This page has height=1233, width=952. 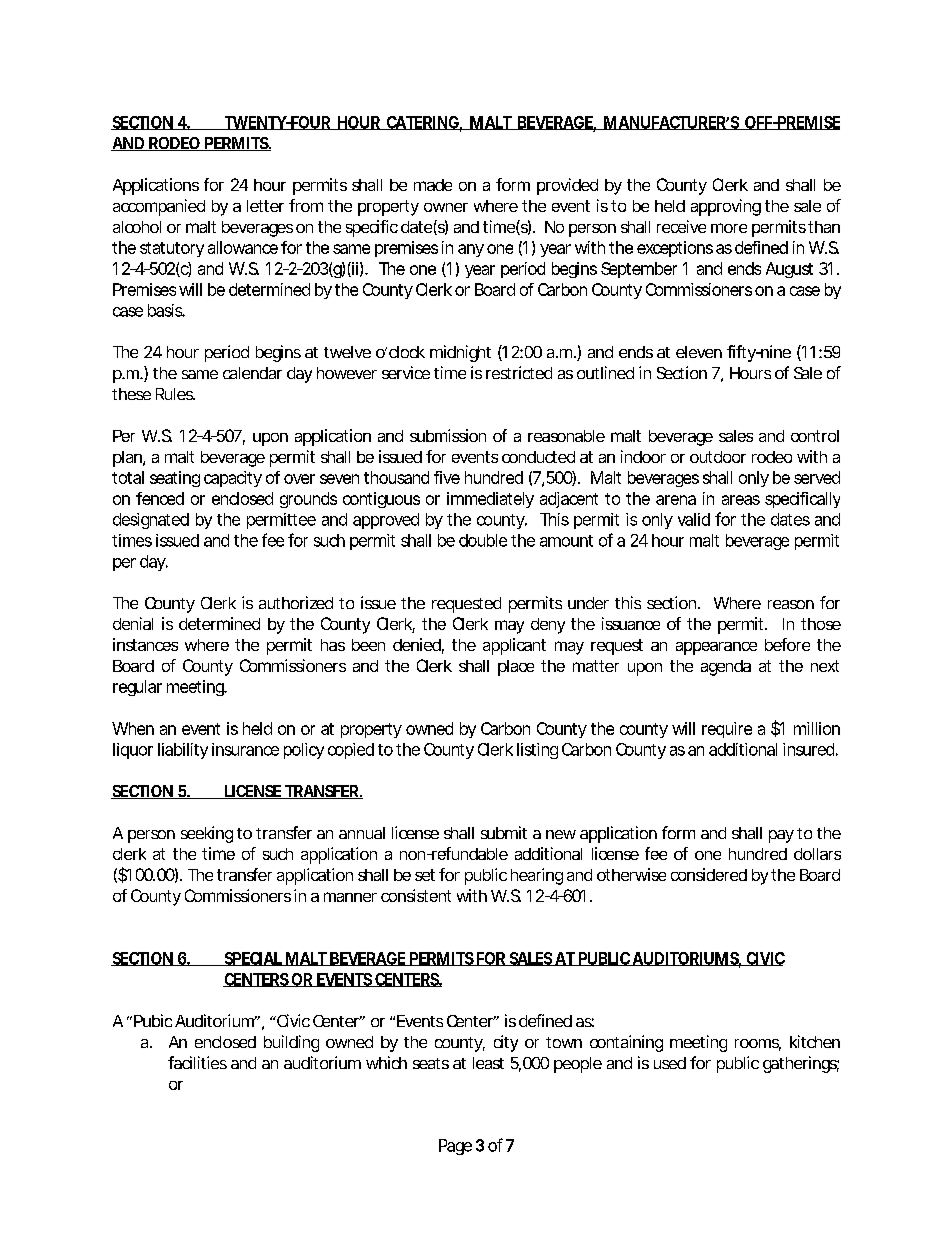 I want to click on pay, so click(x=781, y=836).
